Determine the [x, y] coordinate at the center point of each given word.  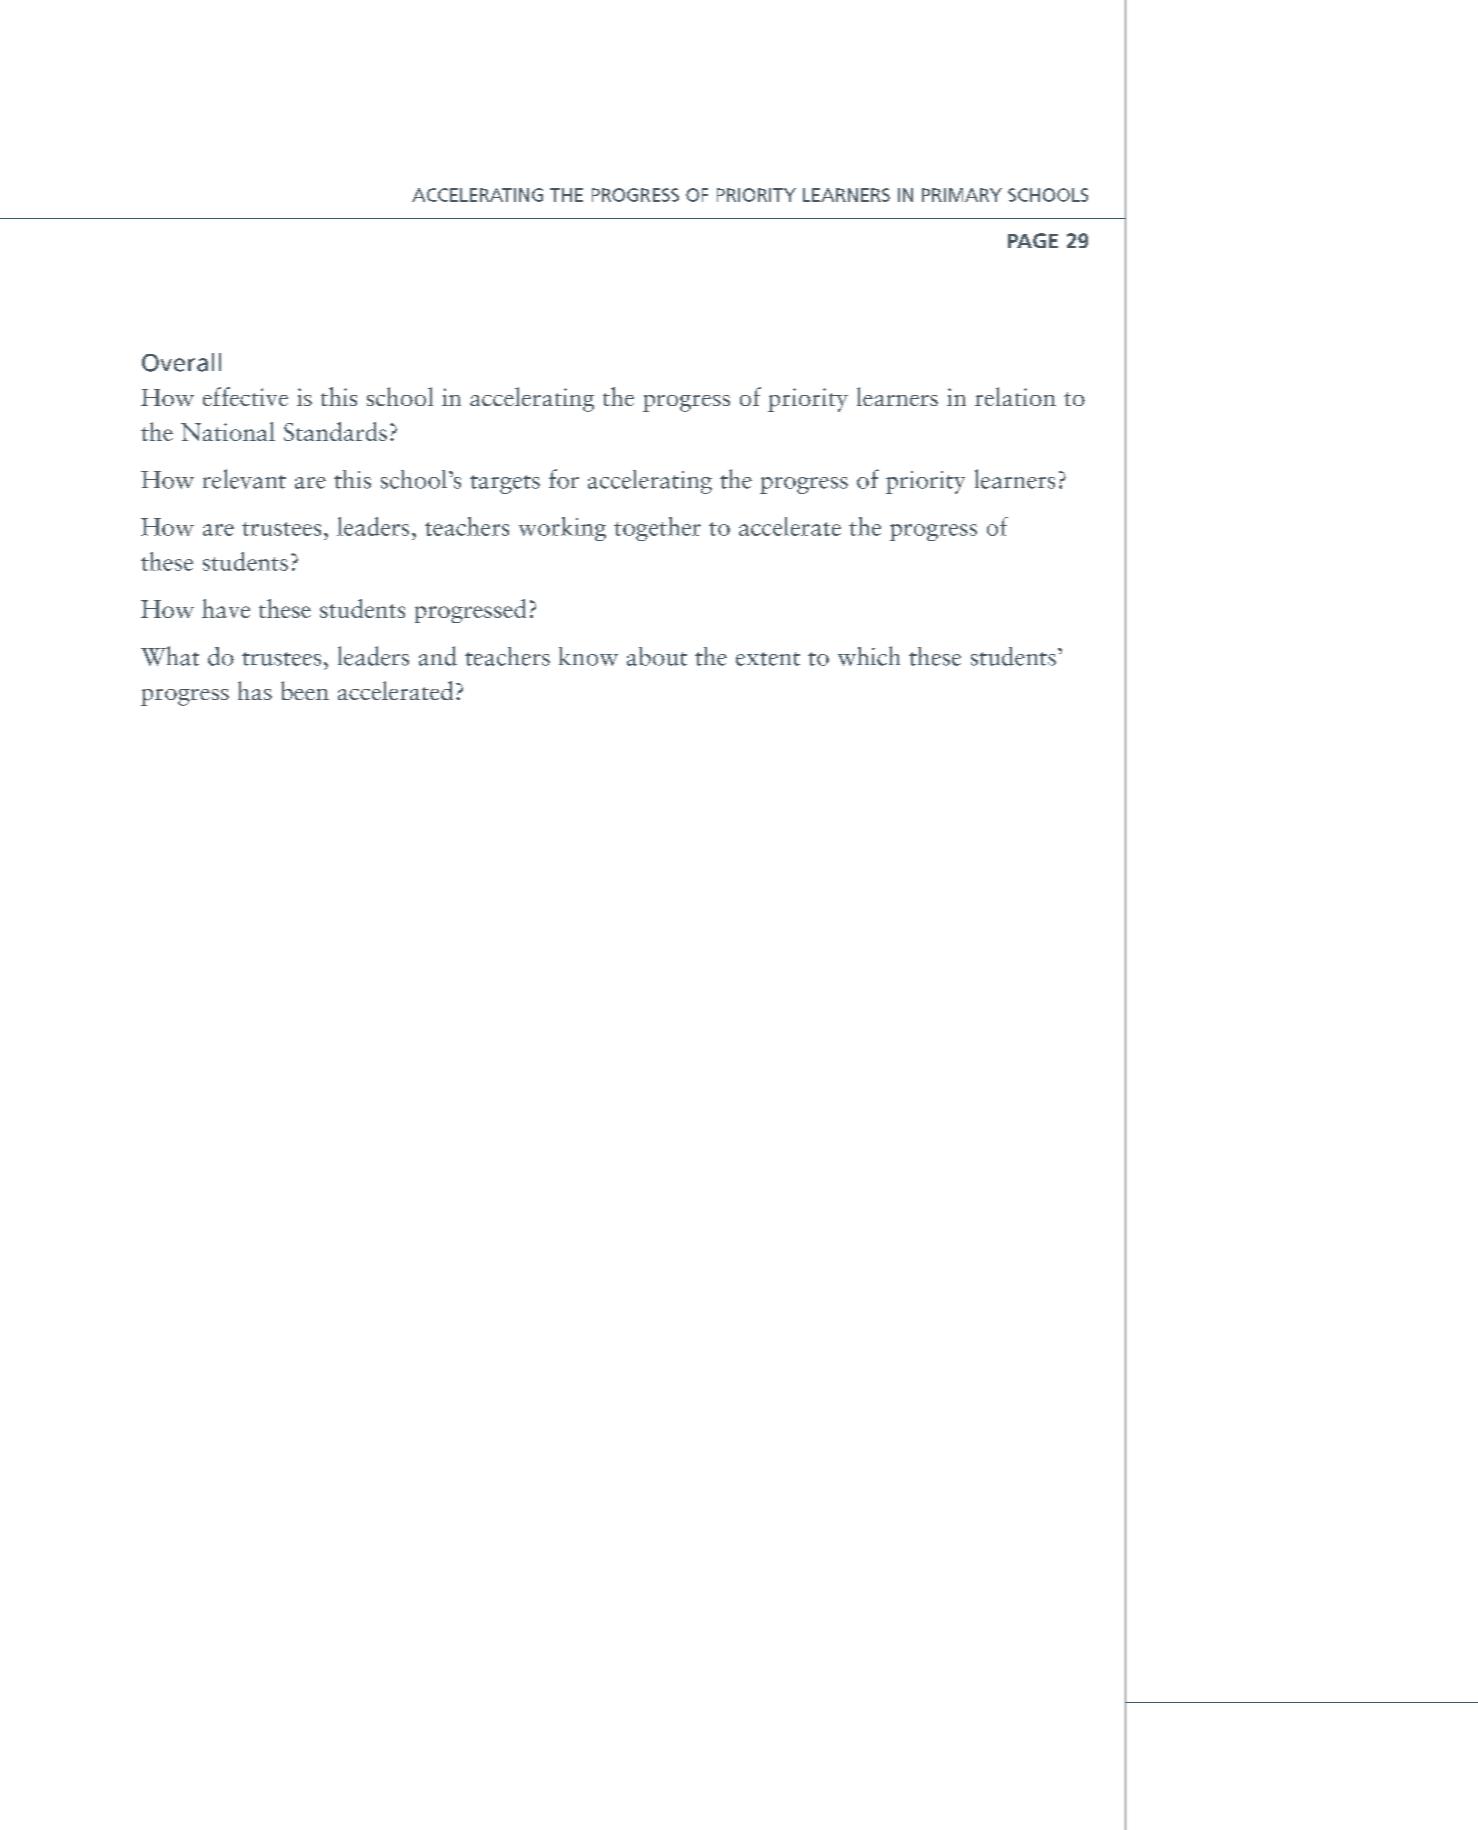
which [869, 656]
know [588, 656]
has [255, 690]
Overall [181, 362]
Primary [962, 195]
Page [1033, 240]
